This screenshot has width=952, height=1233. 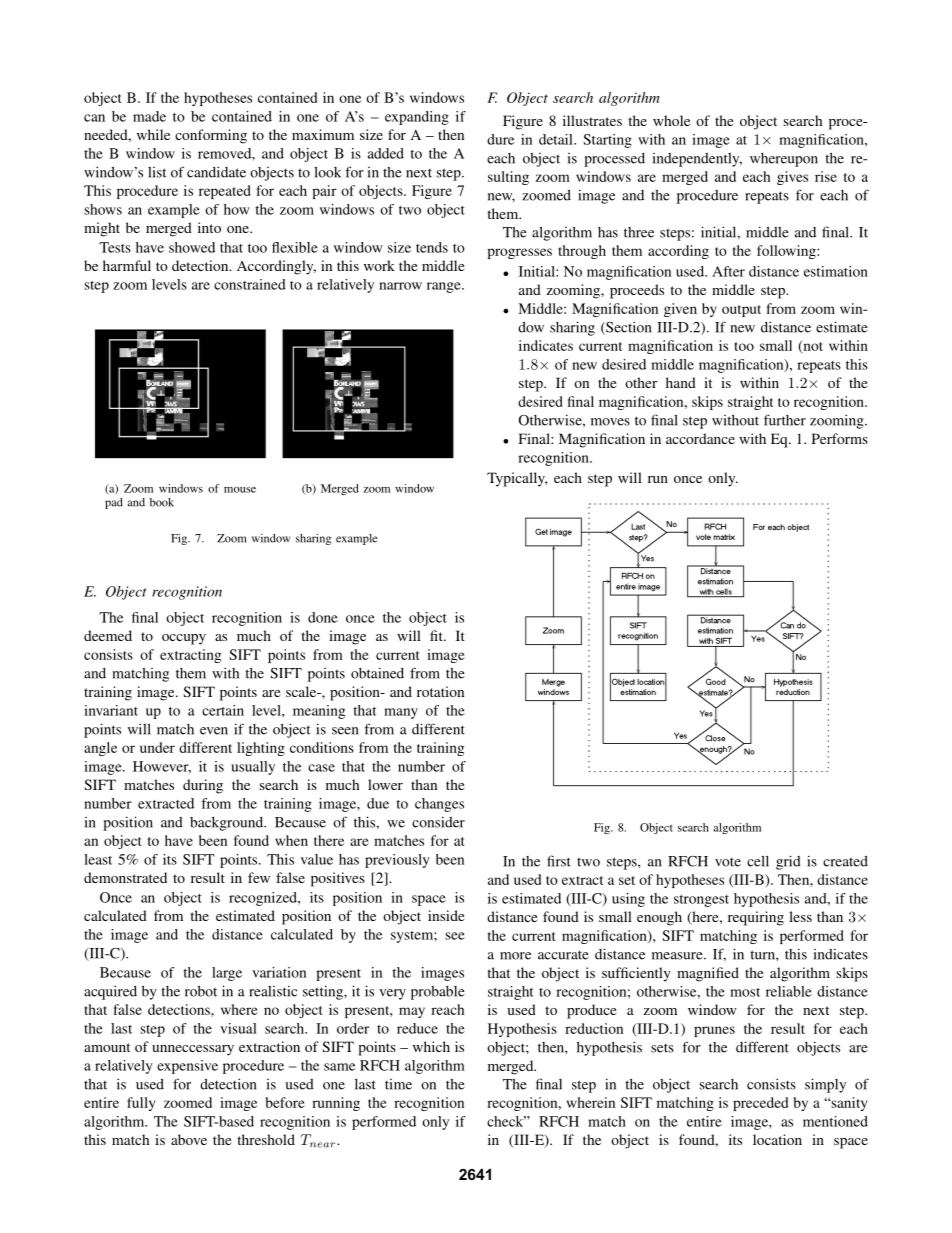 I want to click on fit, so click(x=437, y=635).
